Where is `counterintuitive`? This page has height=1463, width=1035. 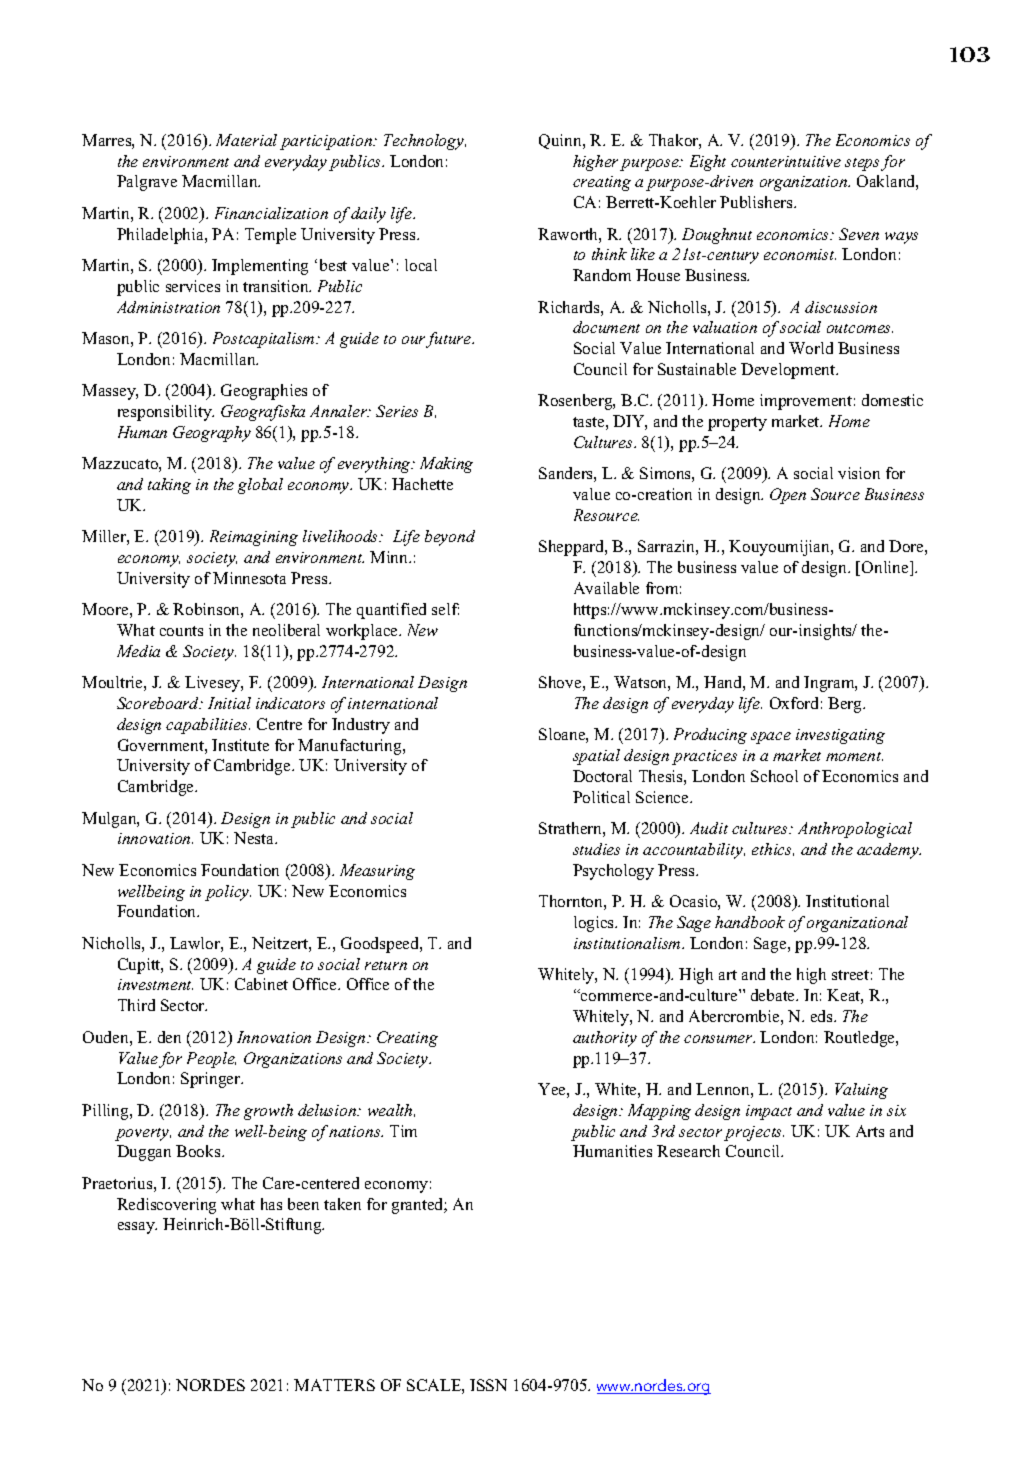
counterintuitive is located at coordinates (786, 161).
